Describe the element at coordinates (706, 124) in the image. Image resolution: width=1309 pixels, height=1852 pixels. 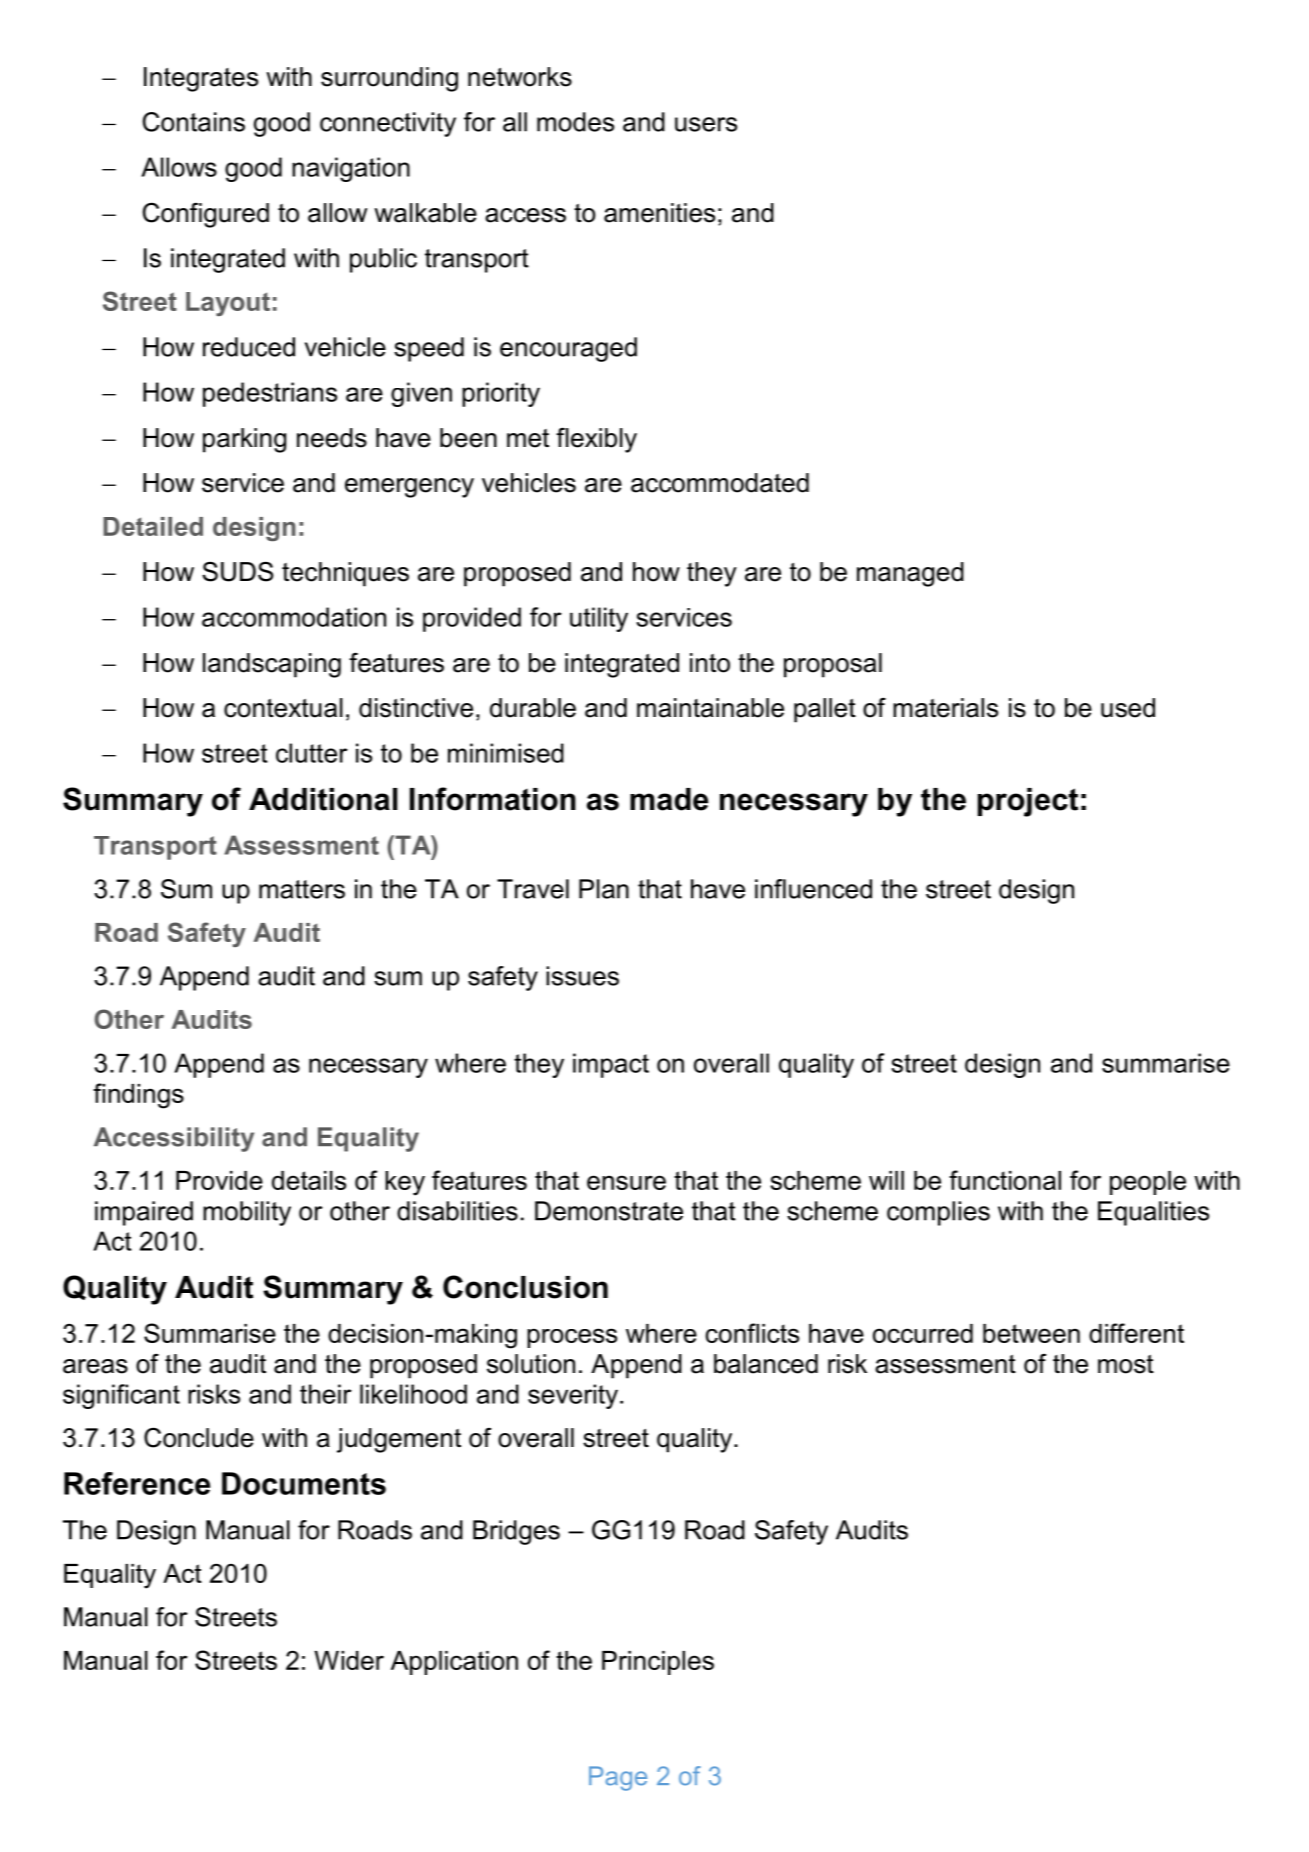
I see `users` at that location.
